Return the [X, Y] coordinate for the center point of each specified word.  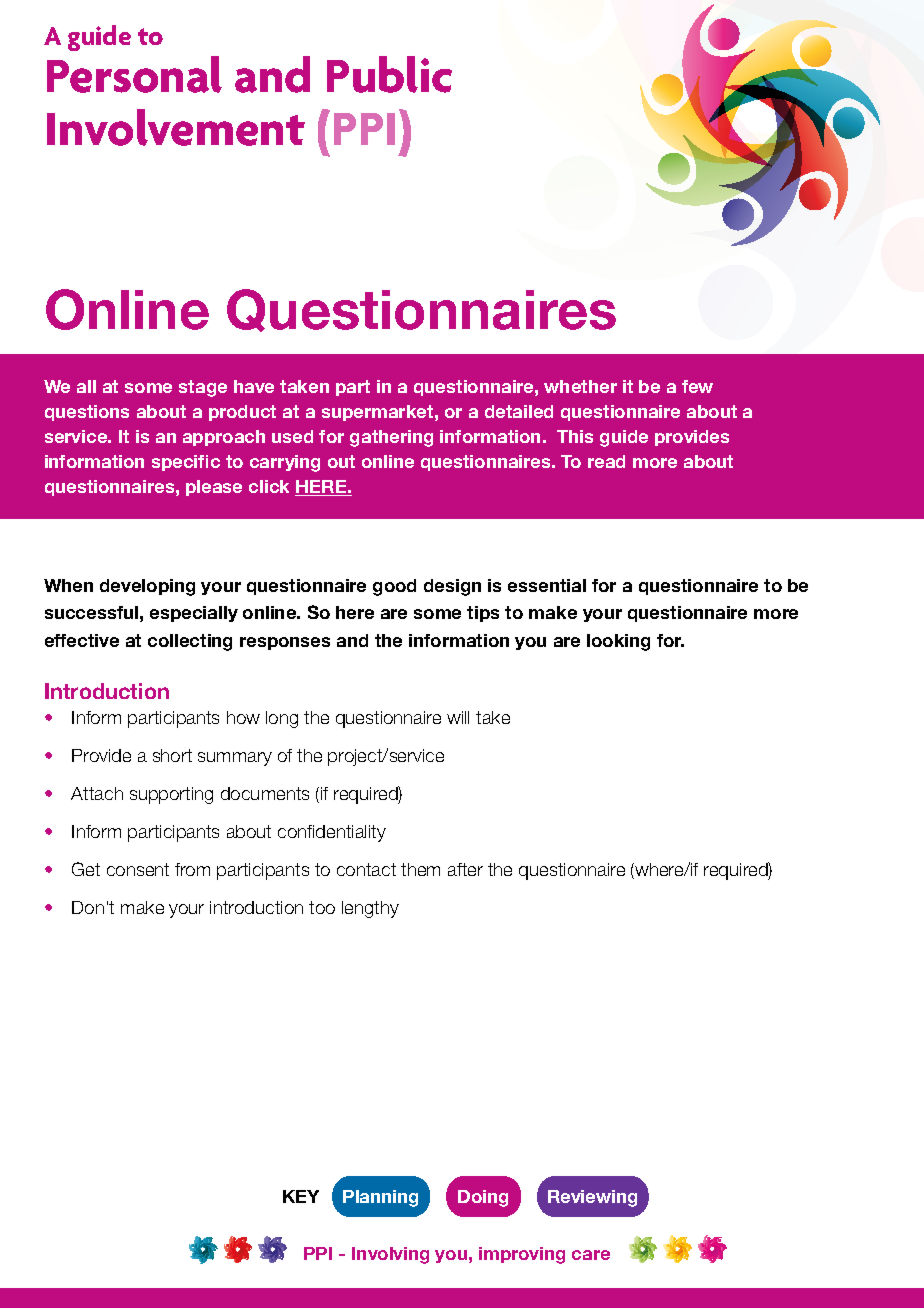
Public [389, 74]
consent [138, 869]
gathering [391, 438]
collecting [190, 642]
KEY [301, 1196]
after [465, 869]
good [394, 587]
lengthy [370, 909]
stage [203, 388]
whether [580, 386]
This [575, 436]
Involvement [176, 127]
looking [618, 642]
